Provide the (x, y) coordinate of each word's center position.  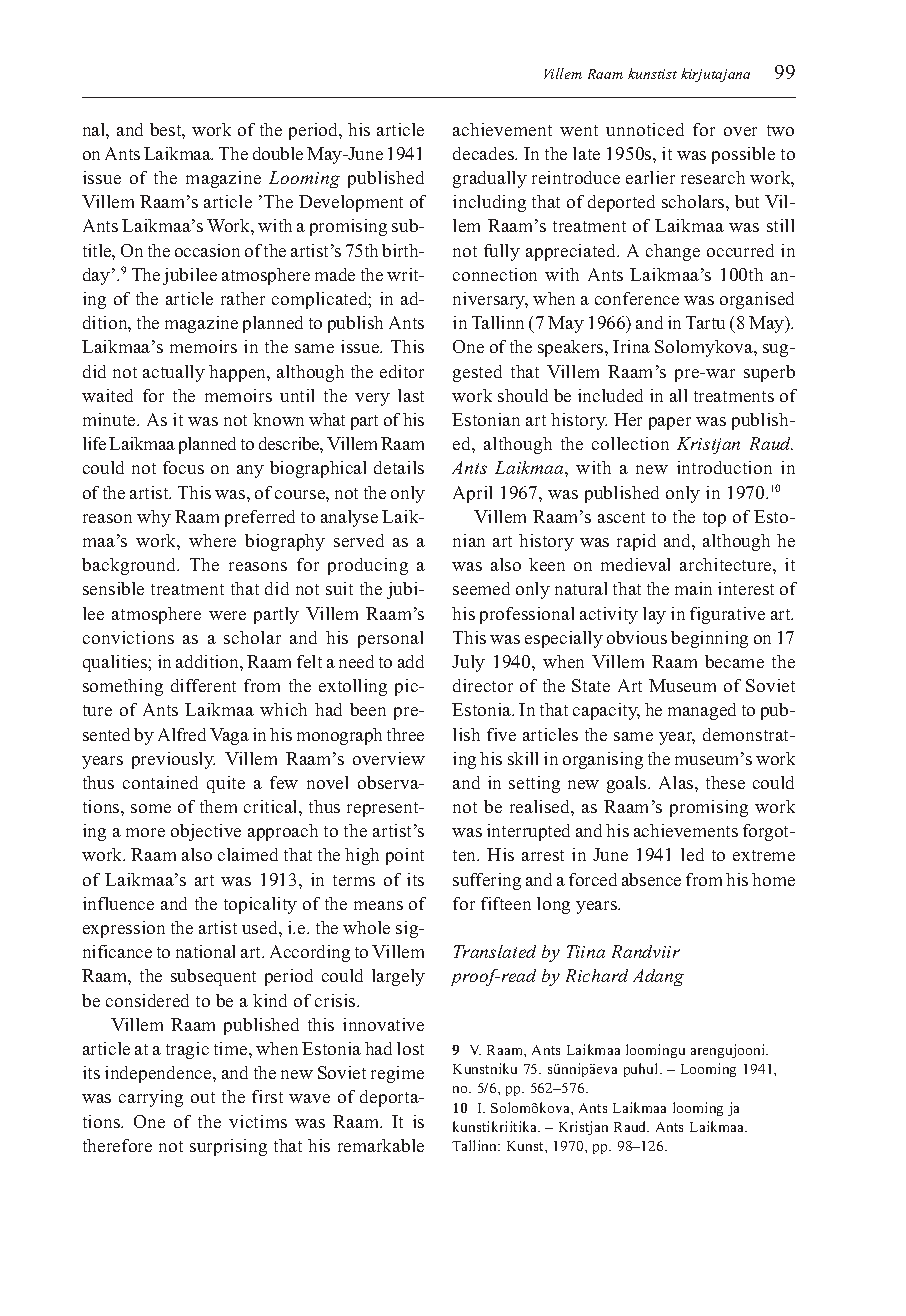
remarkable (381, 1145)
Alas (677, 782)
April (472, 494)
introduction (724, 467)
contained (160, 782)
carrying (151, 1098)
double (278, 153)
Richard (597, 975)
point (405, 856)
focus (183, 467)
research (713, 177)
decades (484, 153)
